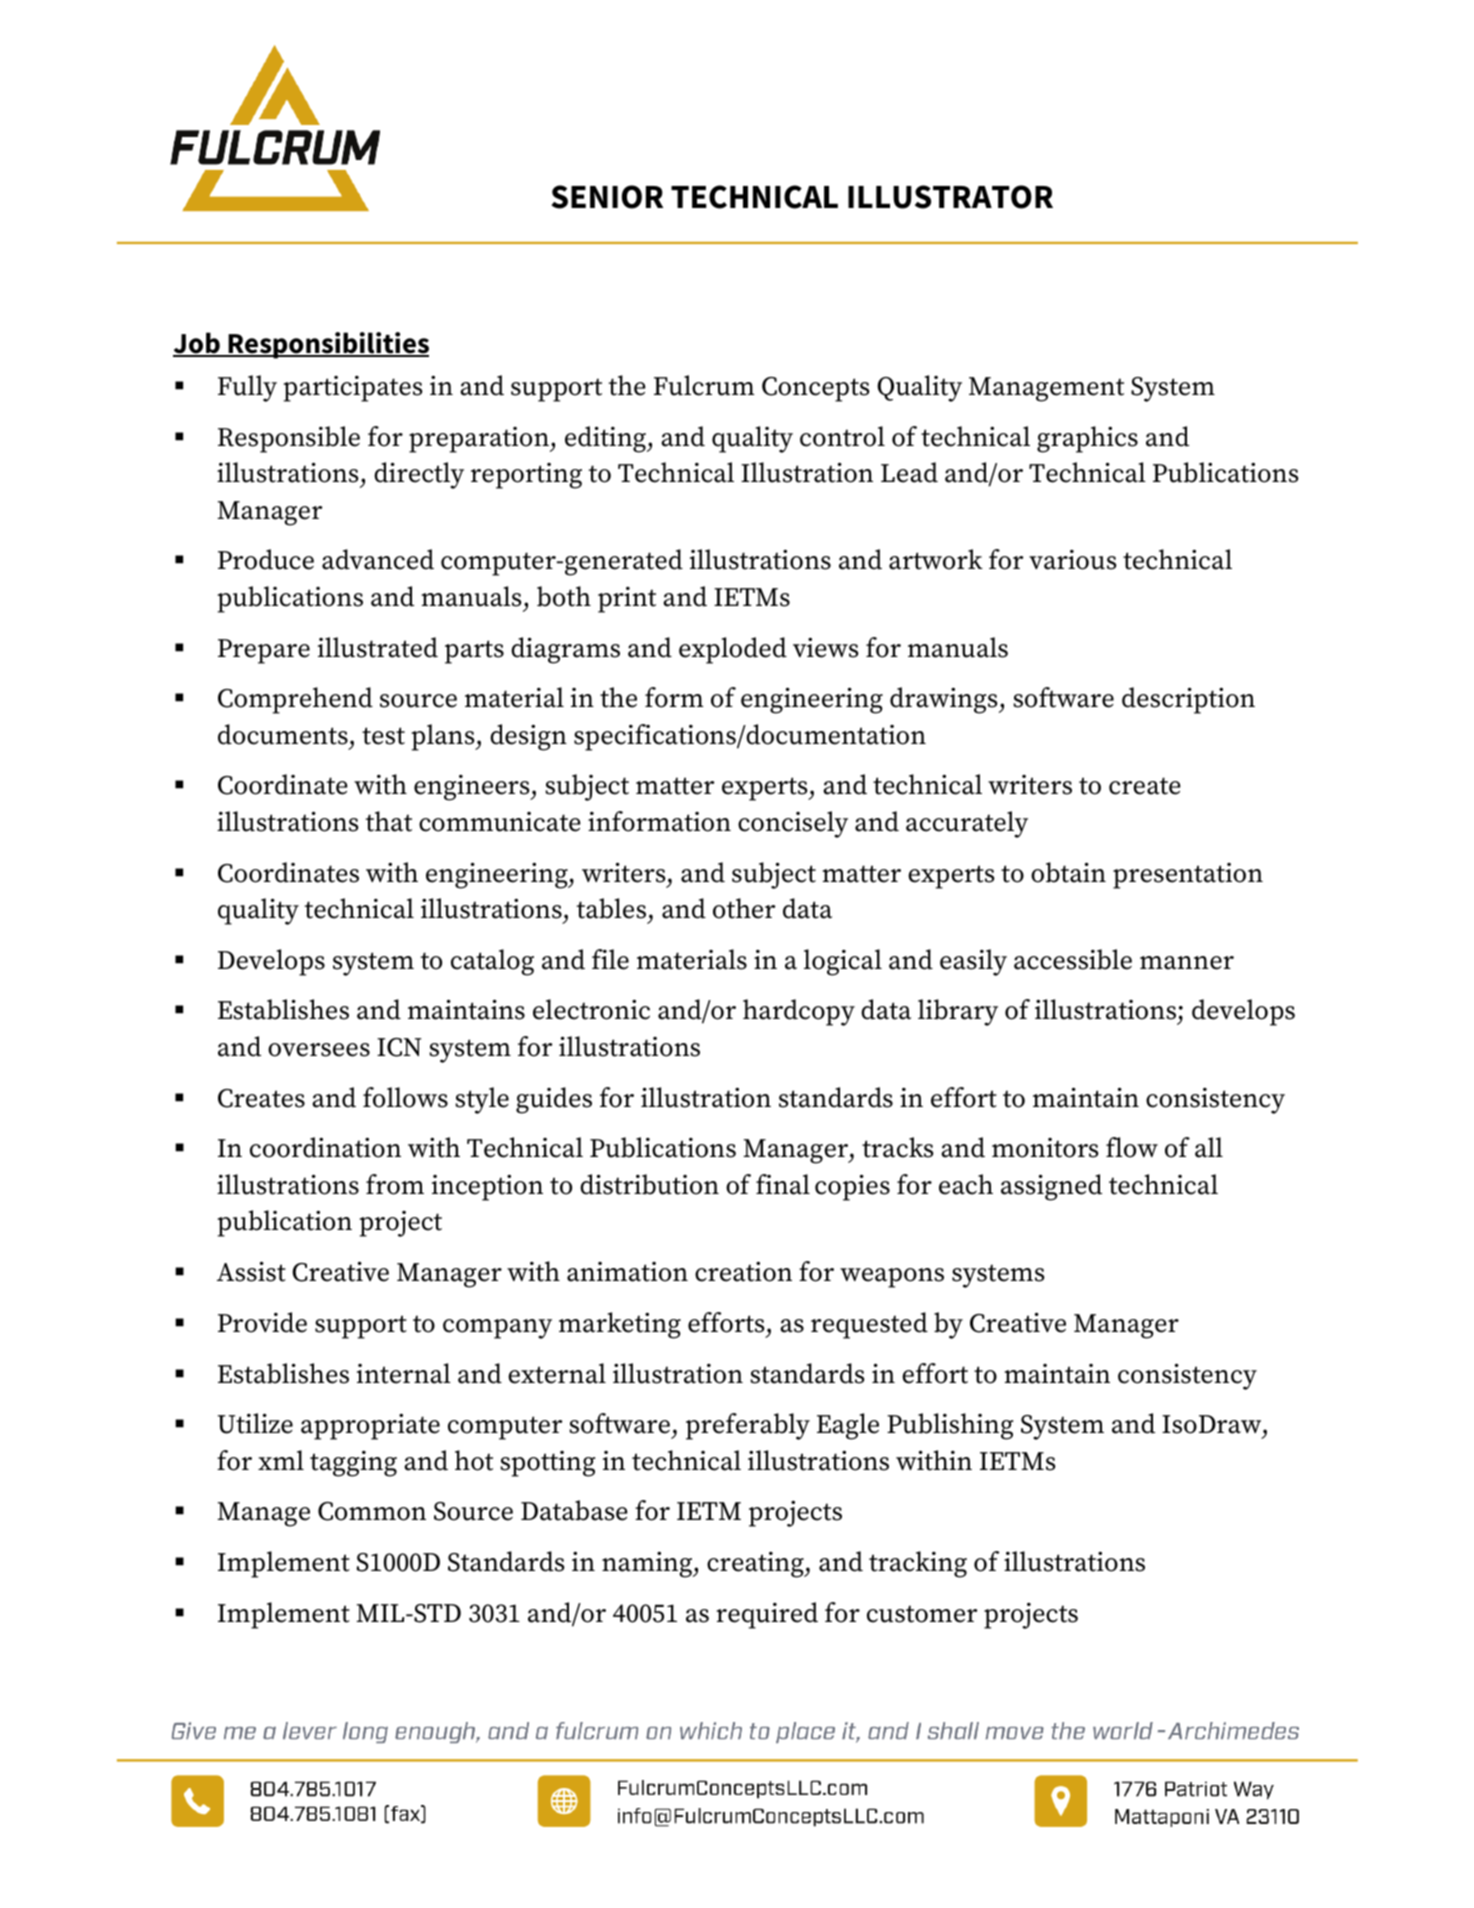 The height and width of the screenshot is (1908, 1474). Describe the element at coordinates (607, 197) in the screenshot. I see `SENIOR` at that location.
